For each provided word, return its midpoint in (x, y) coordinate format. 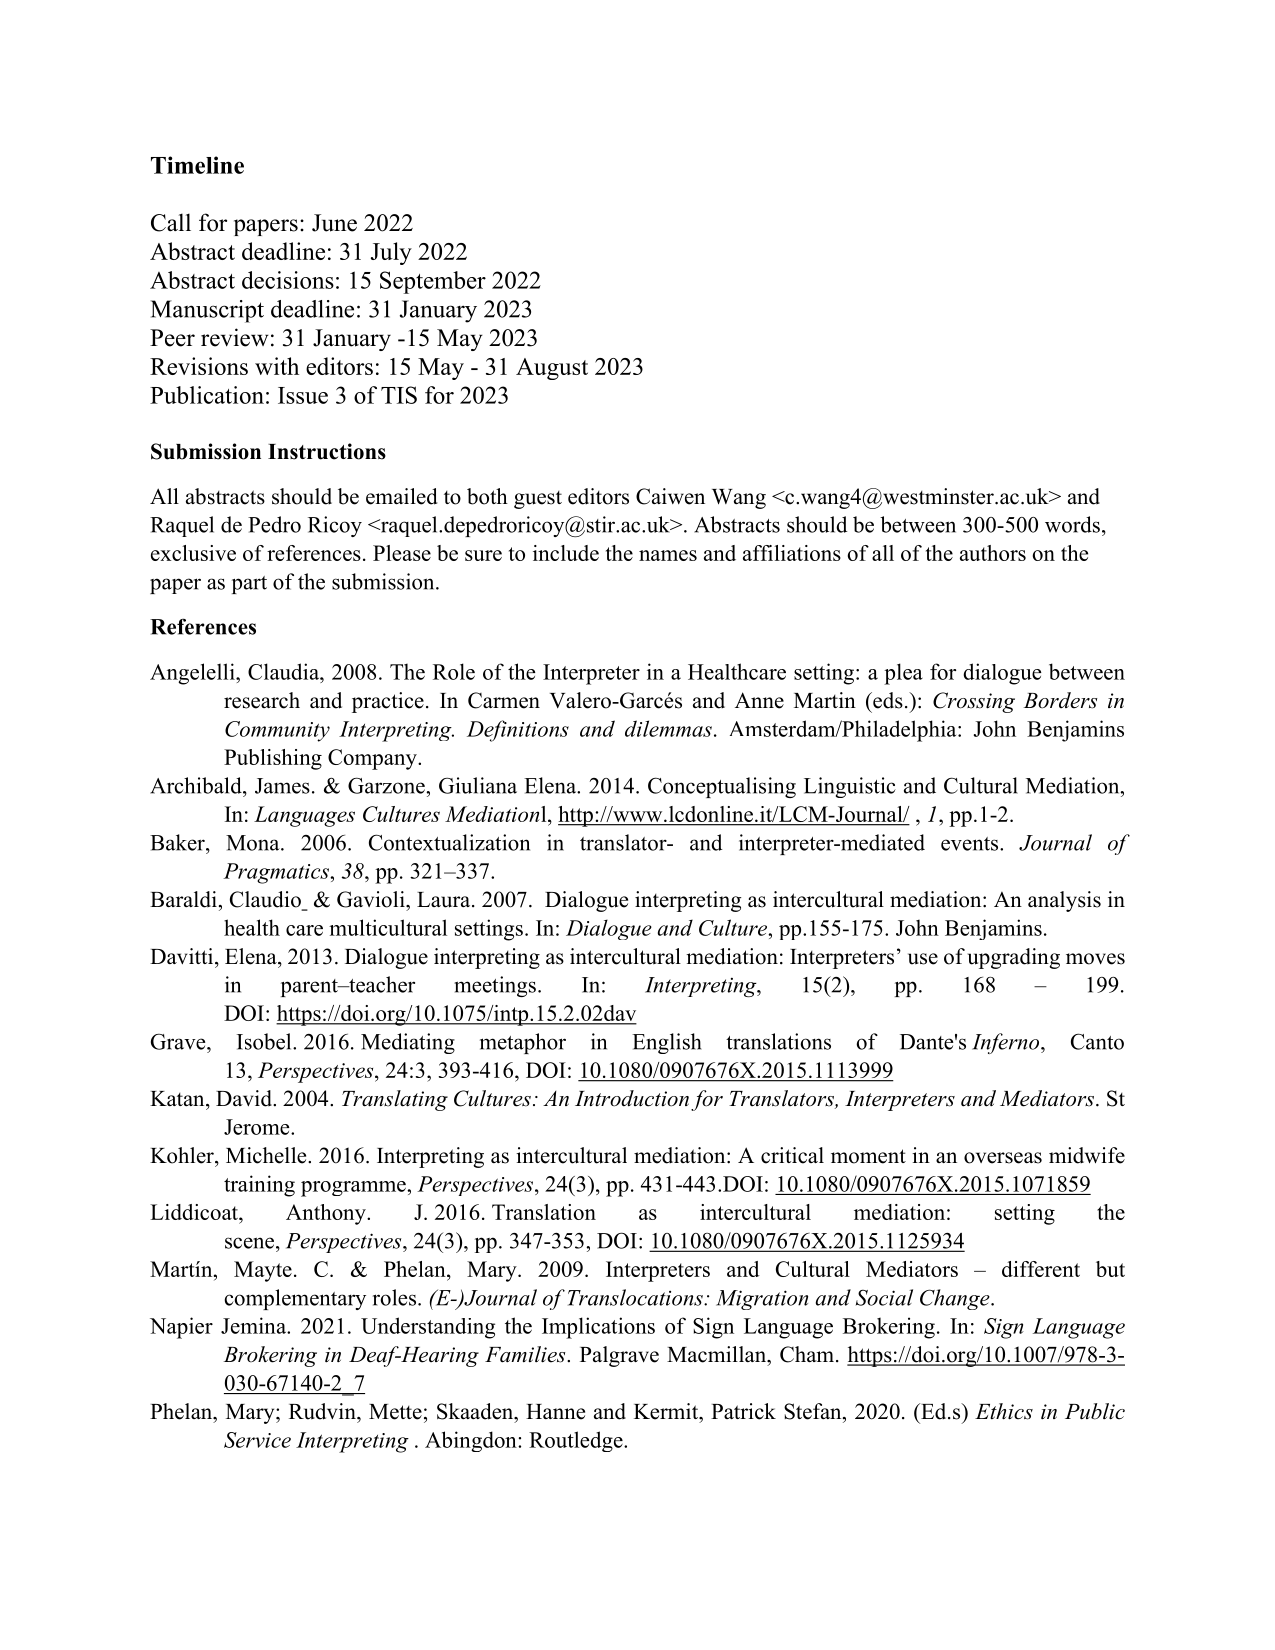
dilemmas (668, 728)
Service (257, 1440)
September (433, 282)
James (282, 786)
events (971, 844)
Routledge (577, 1441)
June (334, 223)
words (1072, 524)
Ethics (1004, 1411)
